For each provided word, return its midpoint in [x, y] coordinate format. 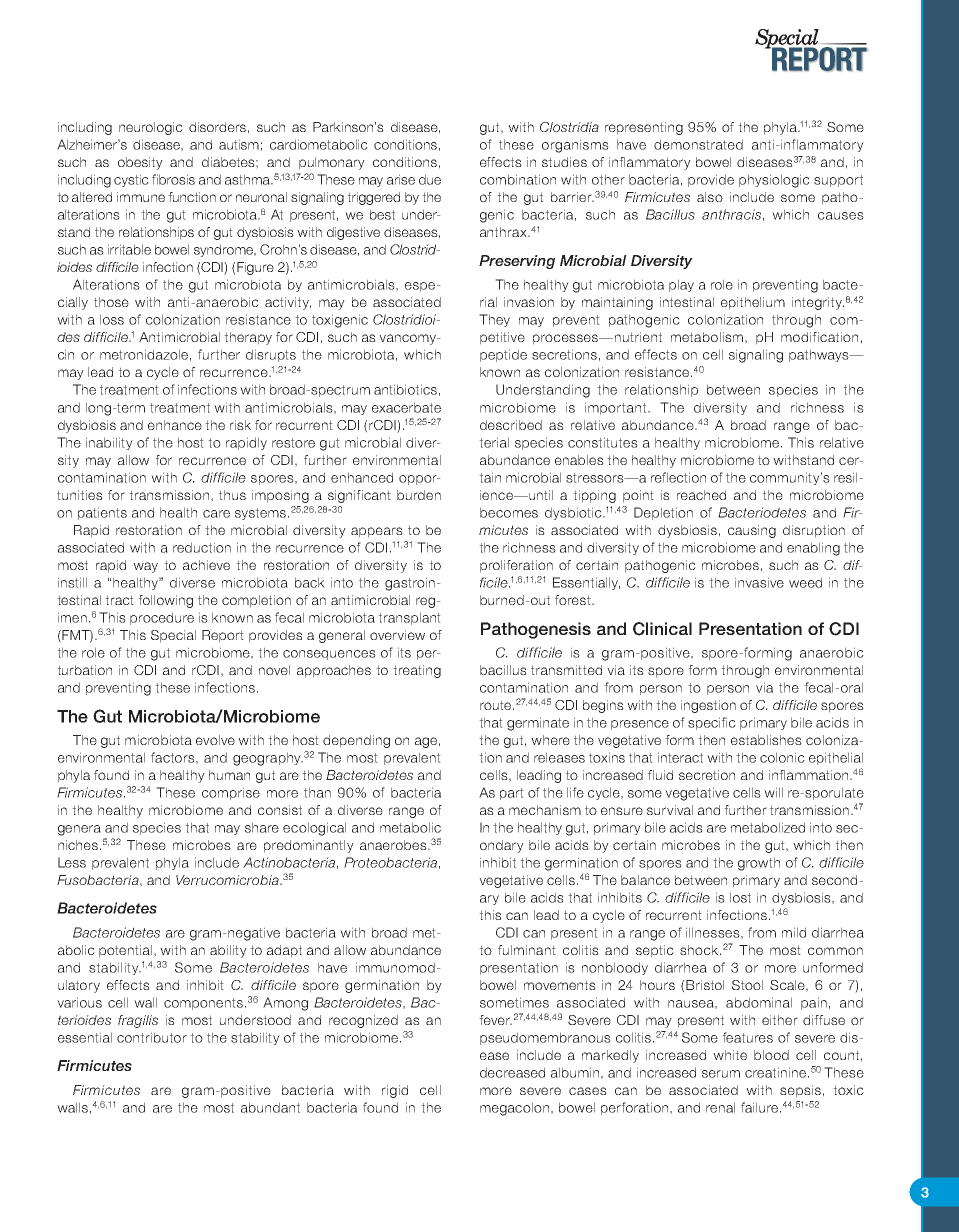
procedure [162, 618]
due [430, 179]
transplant [409, 618]
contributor [152, 1037]
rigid [395, 1091]
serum [721, 1074]
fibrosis [173, 179]
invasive [759, 582]
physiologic [774, 181]
